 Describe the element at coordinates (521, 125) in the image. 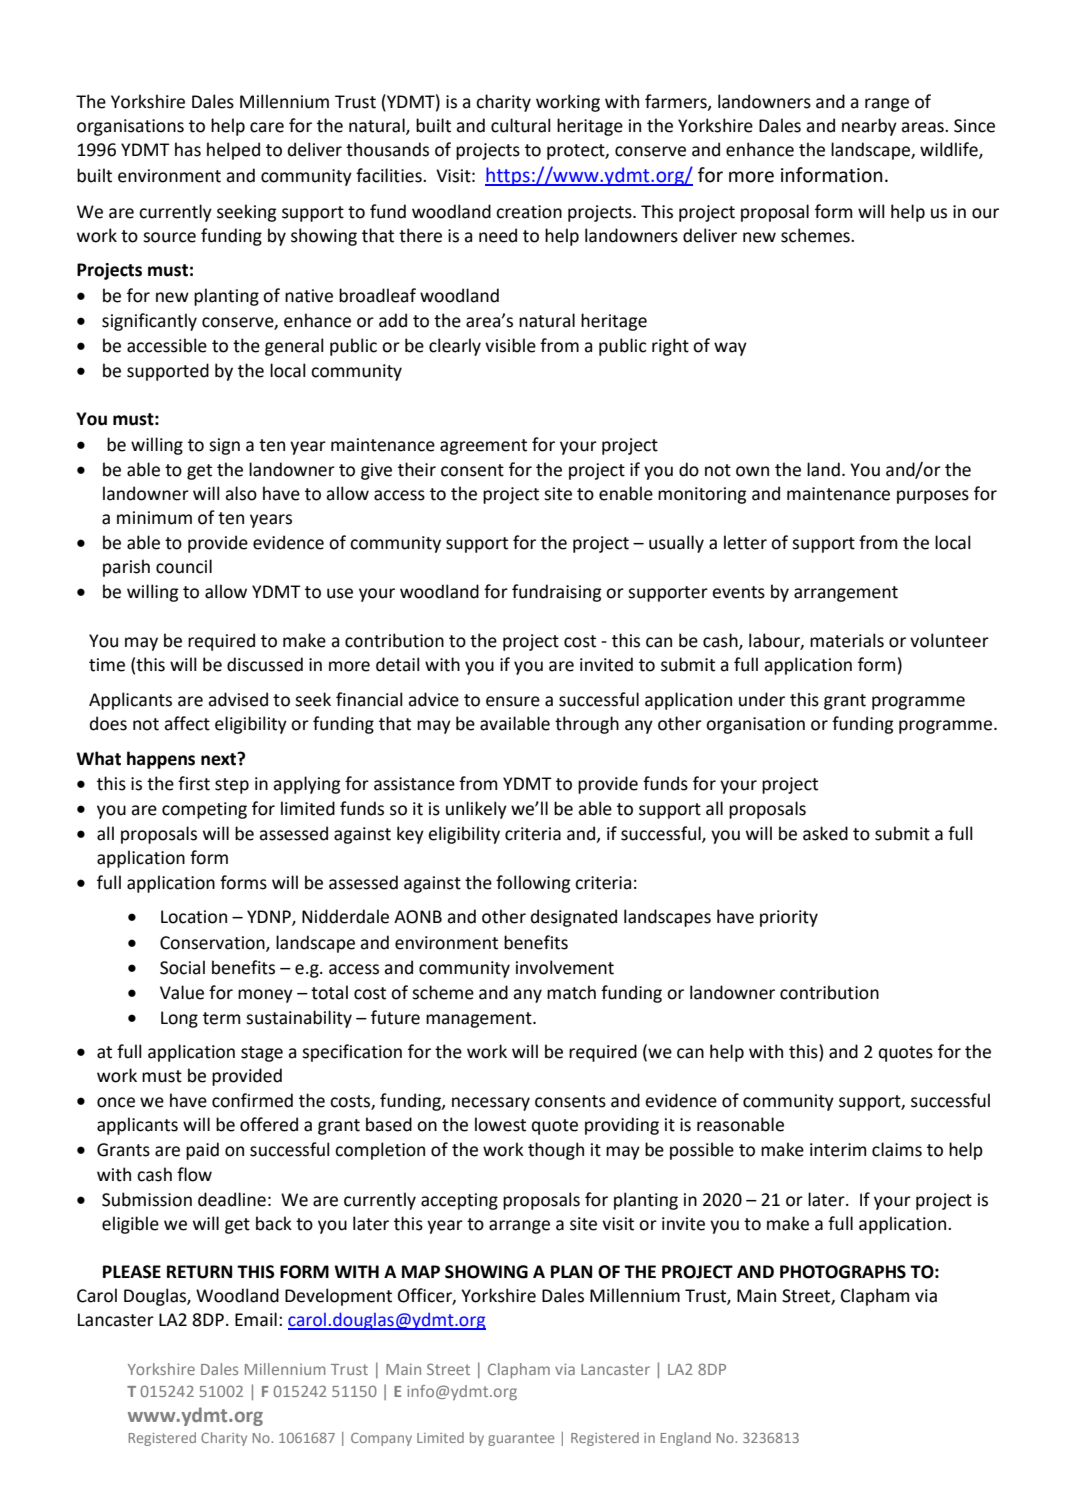

I see `cultural` at that location.
